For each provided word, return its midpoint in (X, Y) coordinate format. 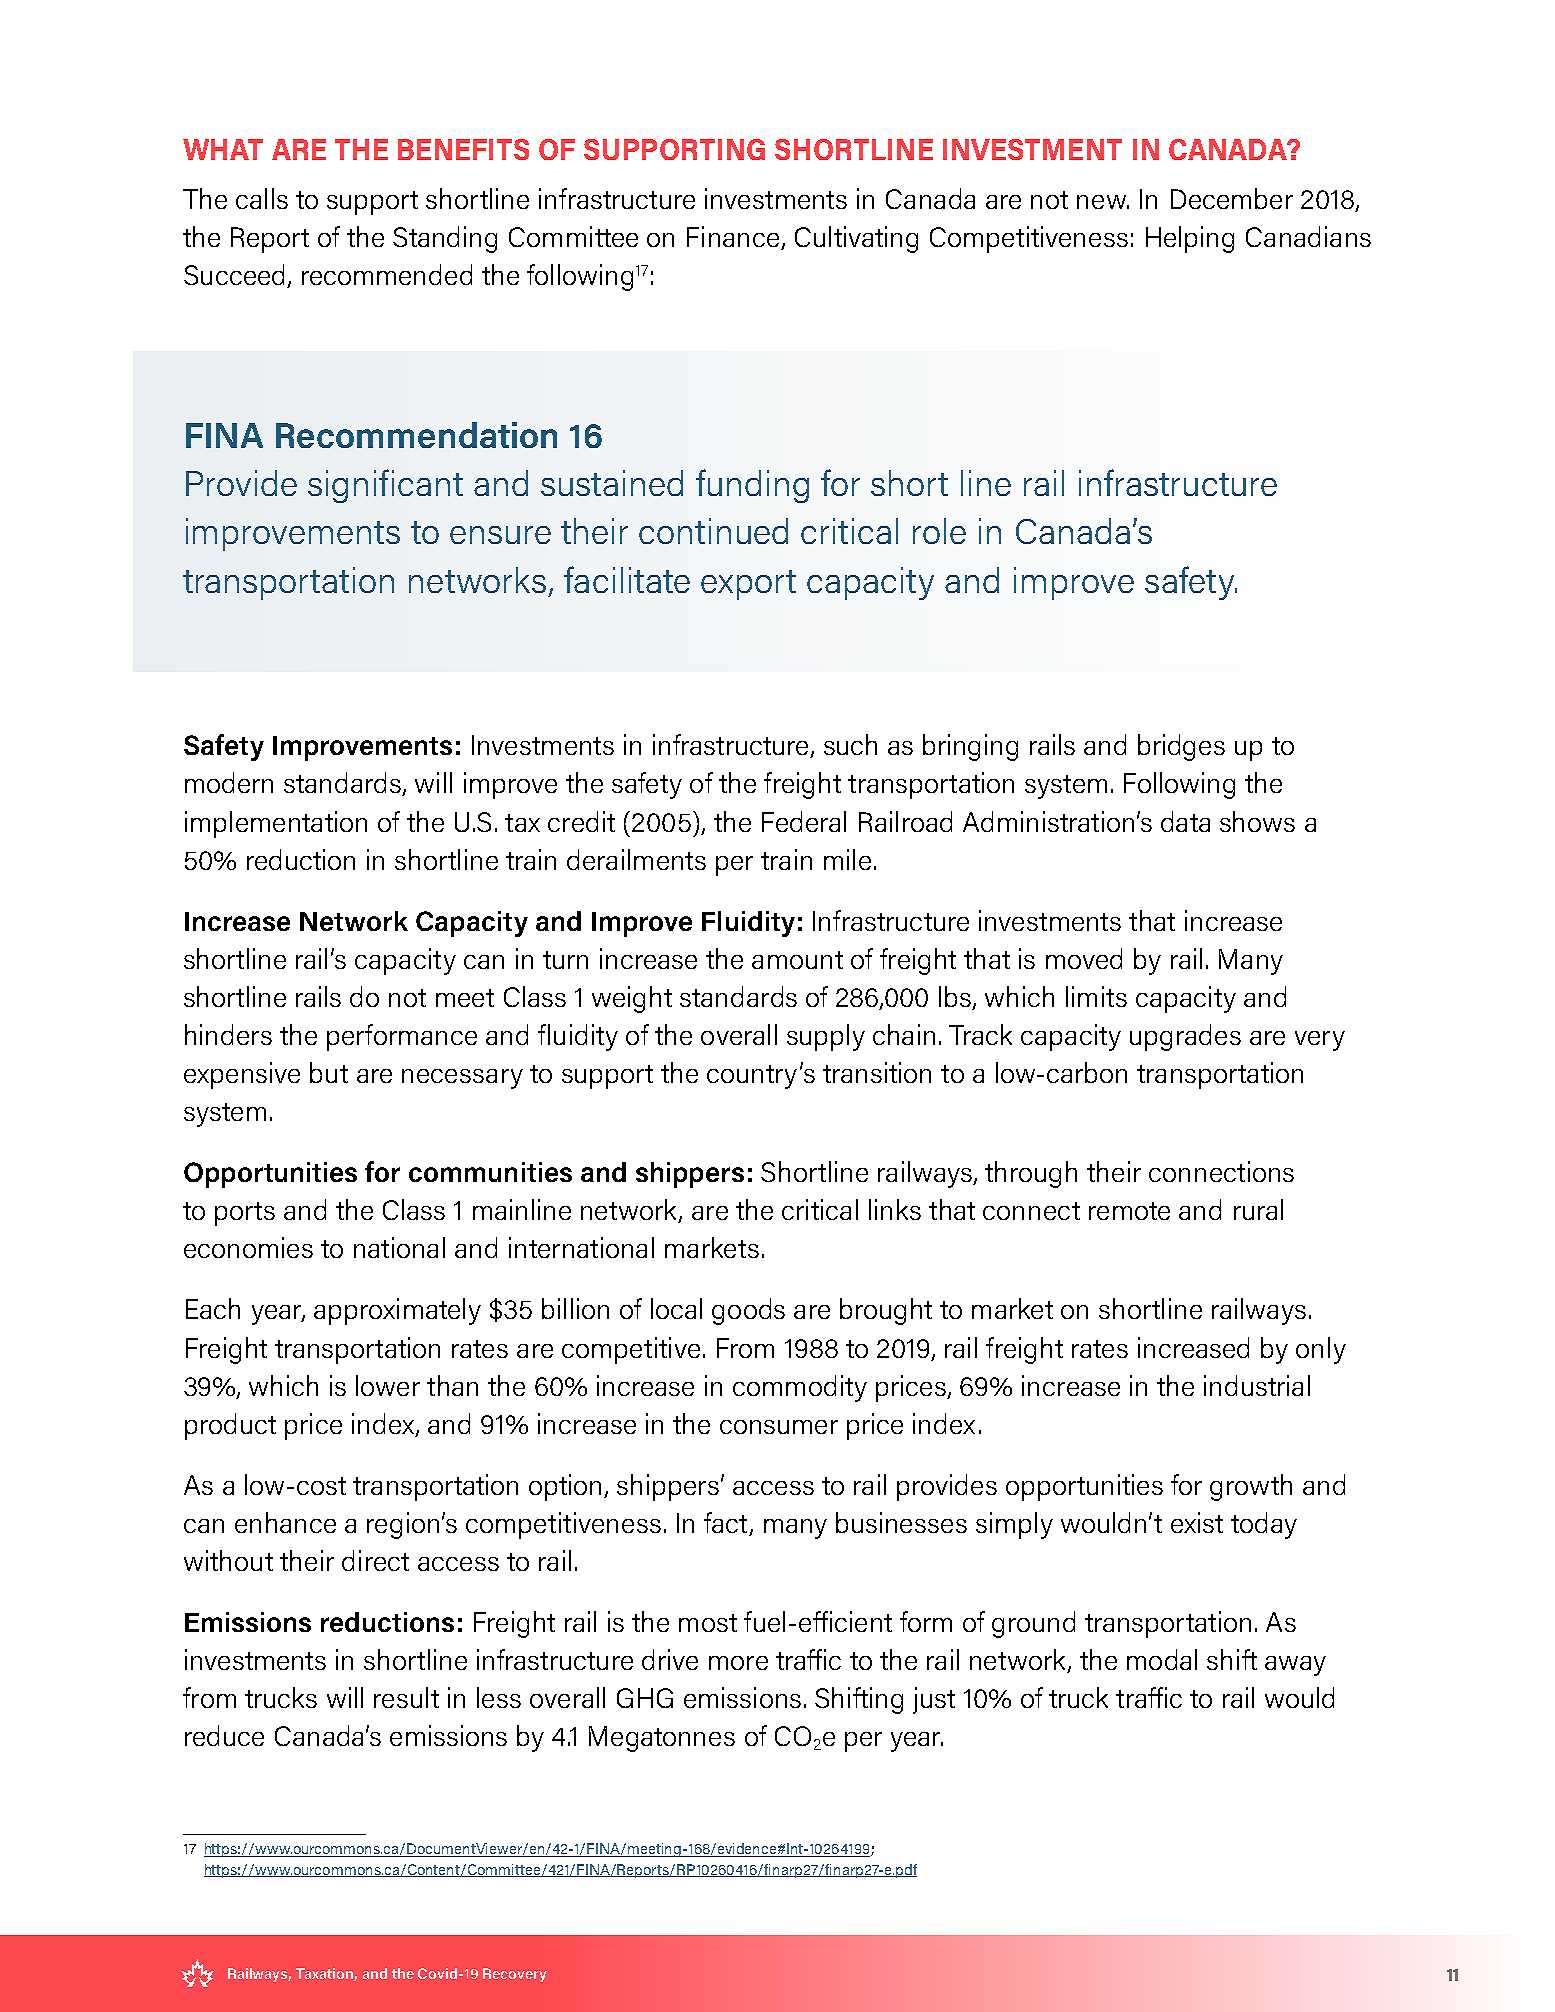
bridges (1181, 747)
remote (1129, 1211)
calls (262, 198)
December (1232, 198)
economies (248, 1247)
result (406, 1697)
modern (229, 782)
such (850, 744)
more (738, 1663)
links (895, 1209)
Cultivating (856, 239)
